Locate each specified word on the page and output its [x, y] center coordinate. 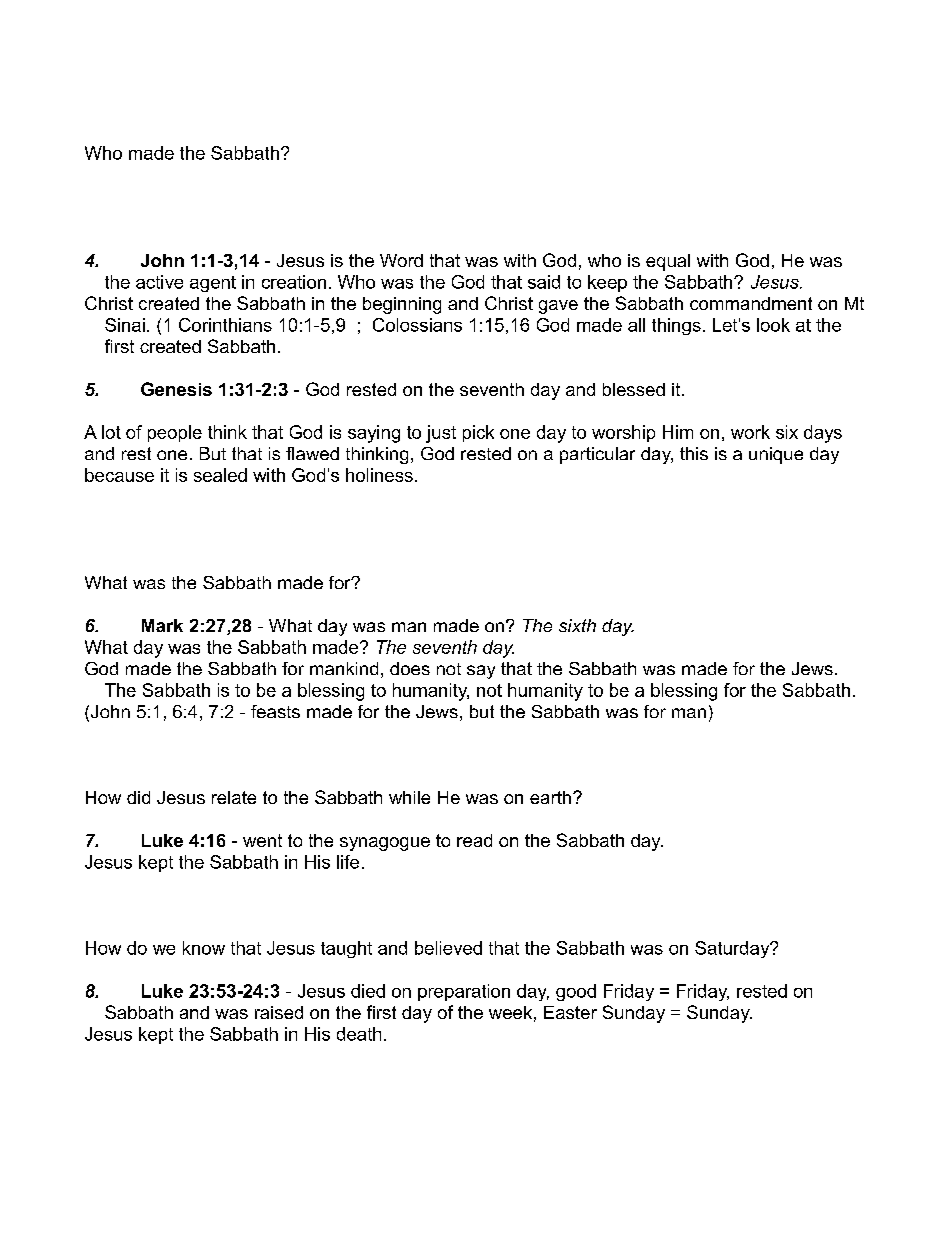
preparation [464, 992]
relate [234, 797]
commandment [751, 303]
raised [279, 1012]
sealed [220, 475]
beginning [402, 305]
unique [776, 455]
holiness [379, 475]
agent [213, 284]
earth [550, 797]
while [409, 797]
